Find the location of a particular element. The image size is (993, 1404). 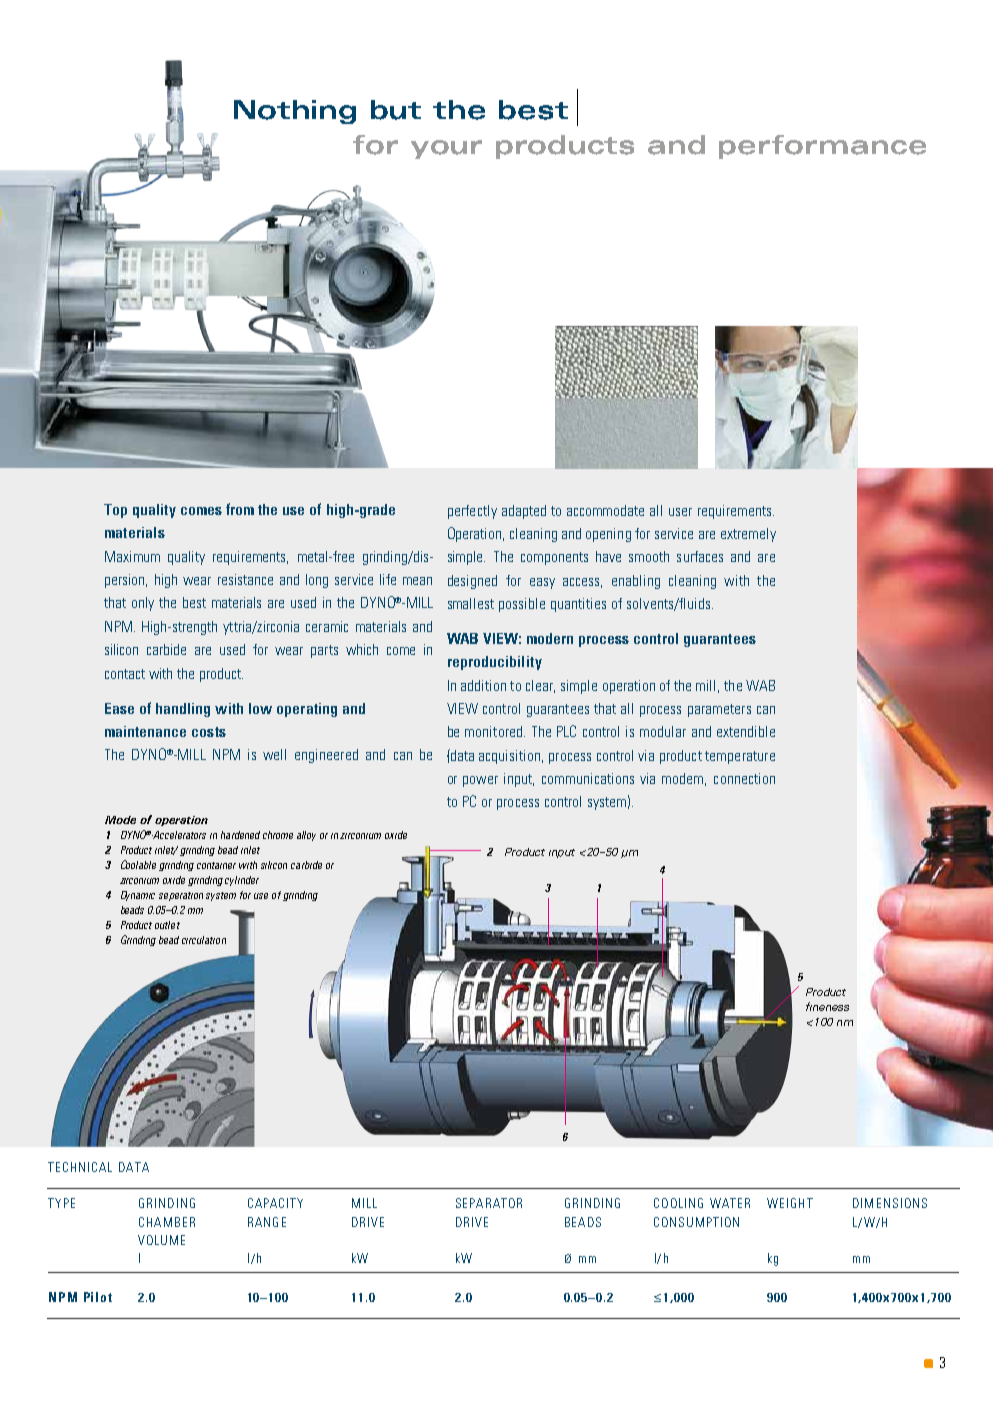

extendible is located at coordinates (746, 731).
